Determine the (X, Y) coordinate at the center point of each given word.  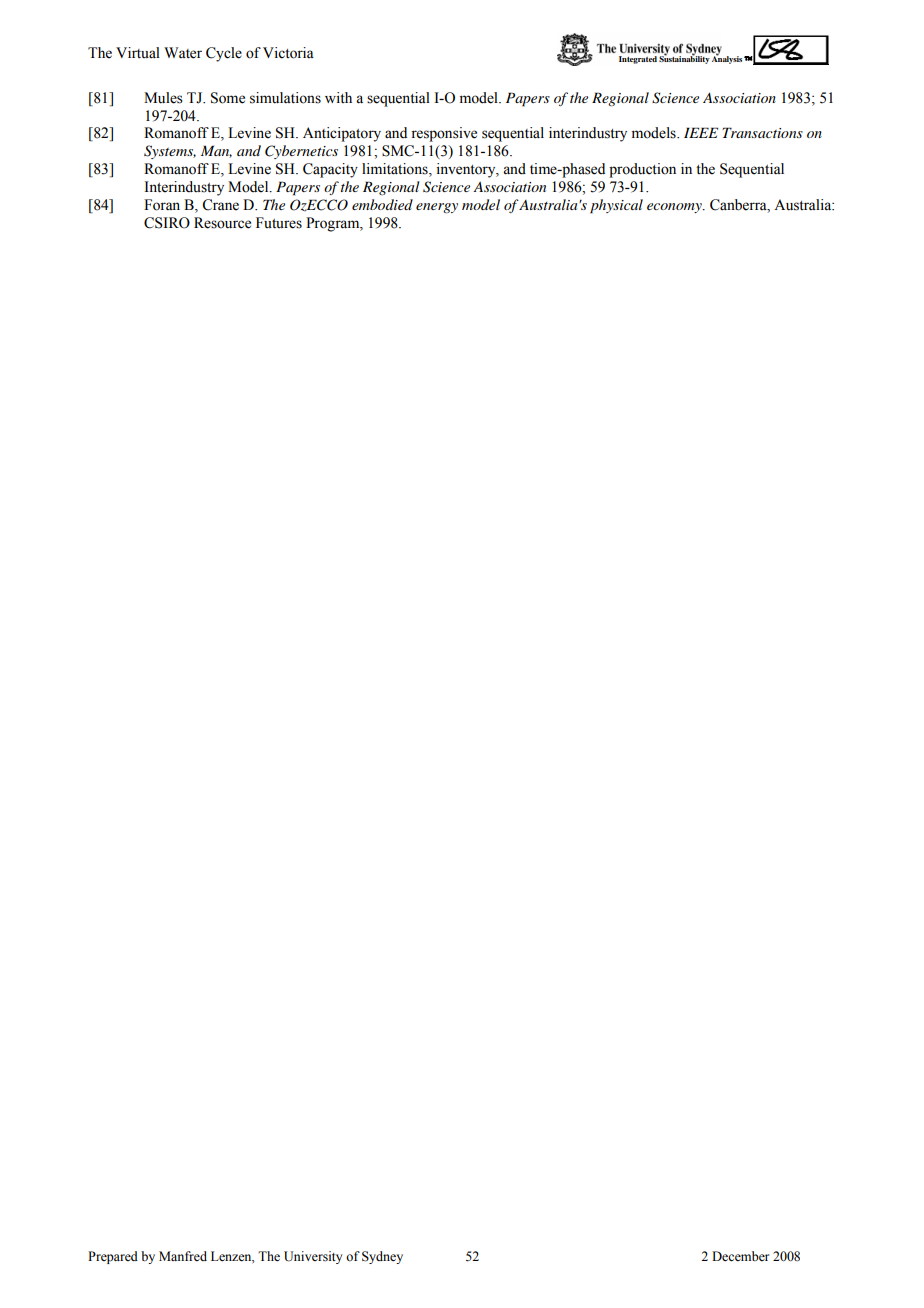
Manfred (183, 1256)
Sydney (382, 1257)
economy (675, 208)
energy (437, 208)
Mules (163, 98)
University (313, 1257)
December (740, 1256)
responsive (444, 134)
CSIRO (167, 223)
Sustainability (684, 59)
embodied (382, 204)
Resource (222, 223)
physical (616, 206)
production (642, 170)
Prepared (113, 1257)
